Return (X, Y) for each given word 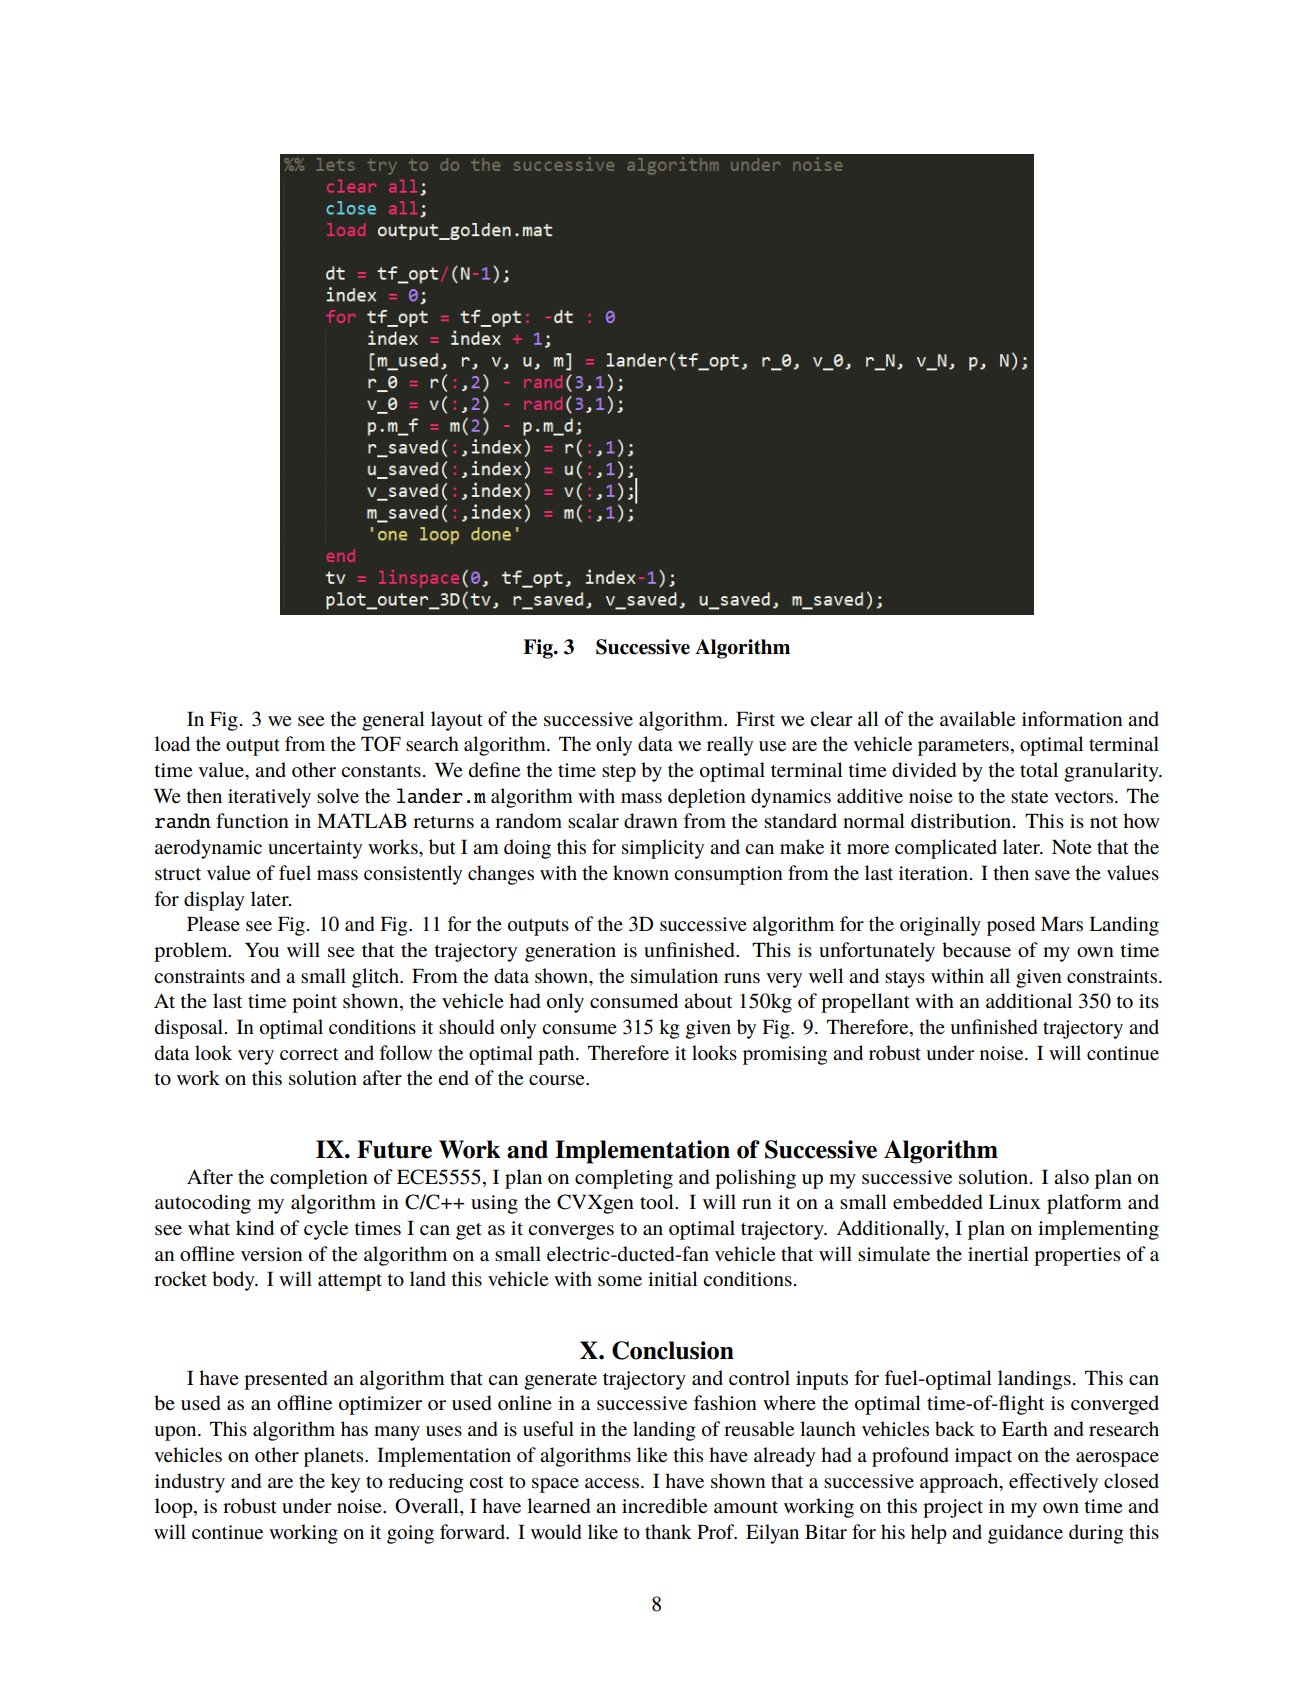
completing (624, 1179)
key (345, 1483)
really (730, 746)
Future (394, 1149)
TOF (381, 744)
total (1039, 769)
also (1071, 1177)
